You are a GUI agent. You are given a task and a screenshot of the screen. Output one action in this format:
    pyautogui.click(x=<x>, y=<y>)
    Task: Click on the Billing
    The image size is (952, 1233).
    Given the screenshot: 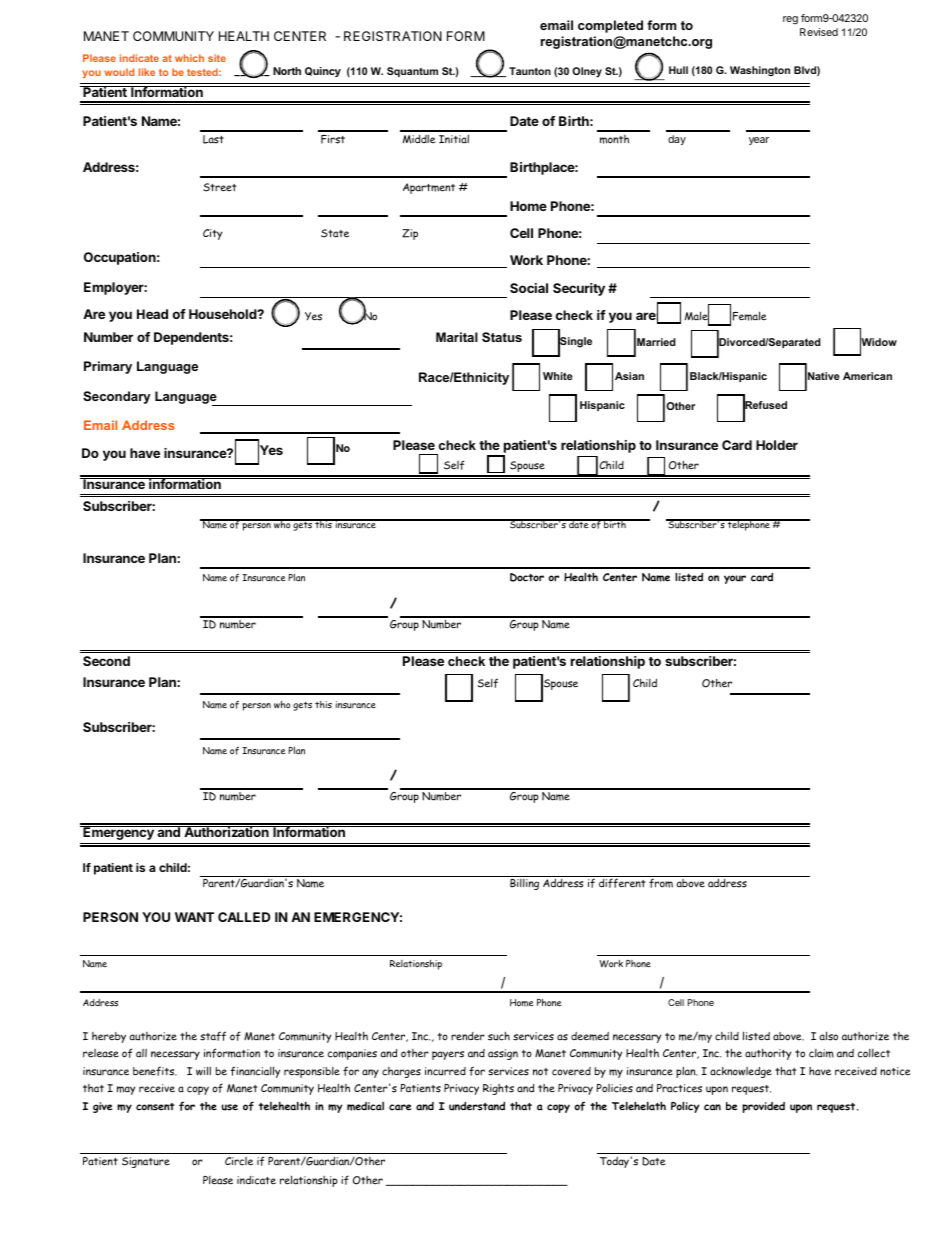 What is the action you would take?
    pyautogui.click(x=524, y=884)
